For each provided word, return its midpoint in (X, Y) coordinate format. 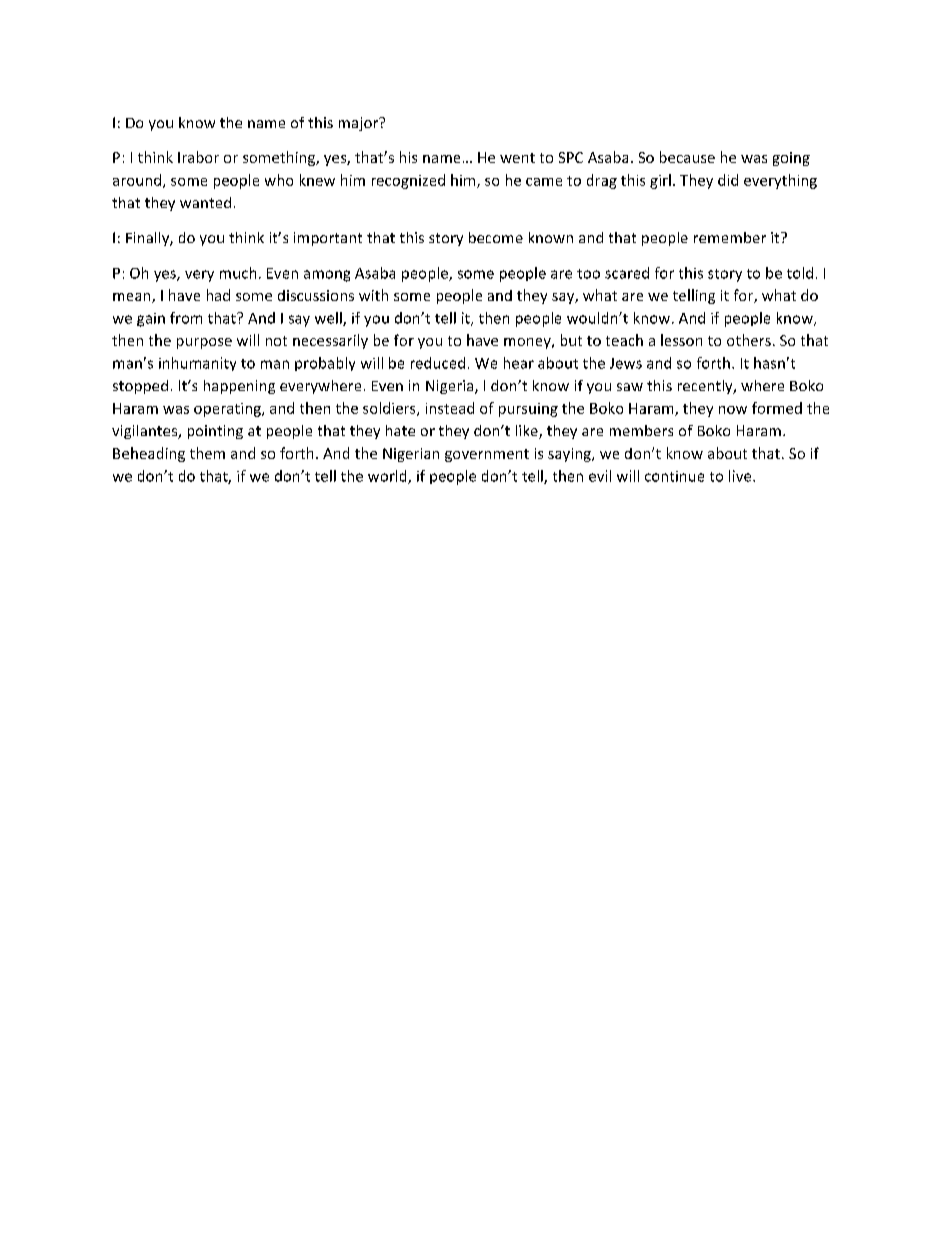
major (360, 124)
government (487, 455)
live (741, 476)
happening (239, 387)
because (687, 157)
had (218, 295)
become (496, 237)
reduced (438, 363)
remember (730, 237)
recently (706, 387)
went (517, 158)
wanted (205, 202)
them (207, 453)
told (800, 273)
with (373, 295)
